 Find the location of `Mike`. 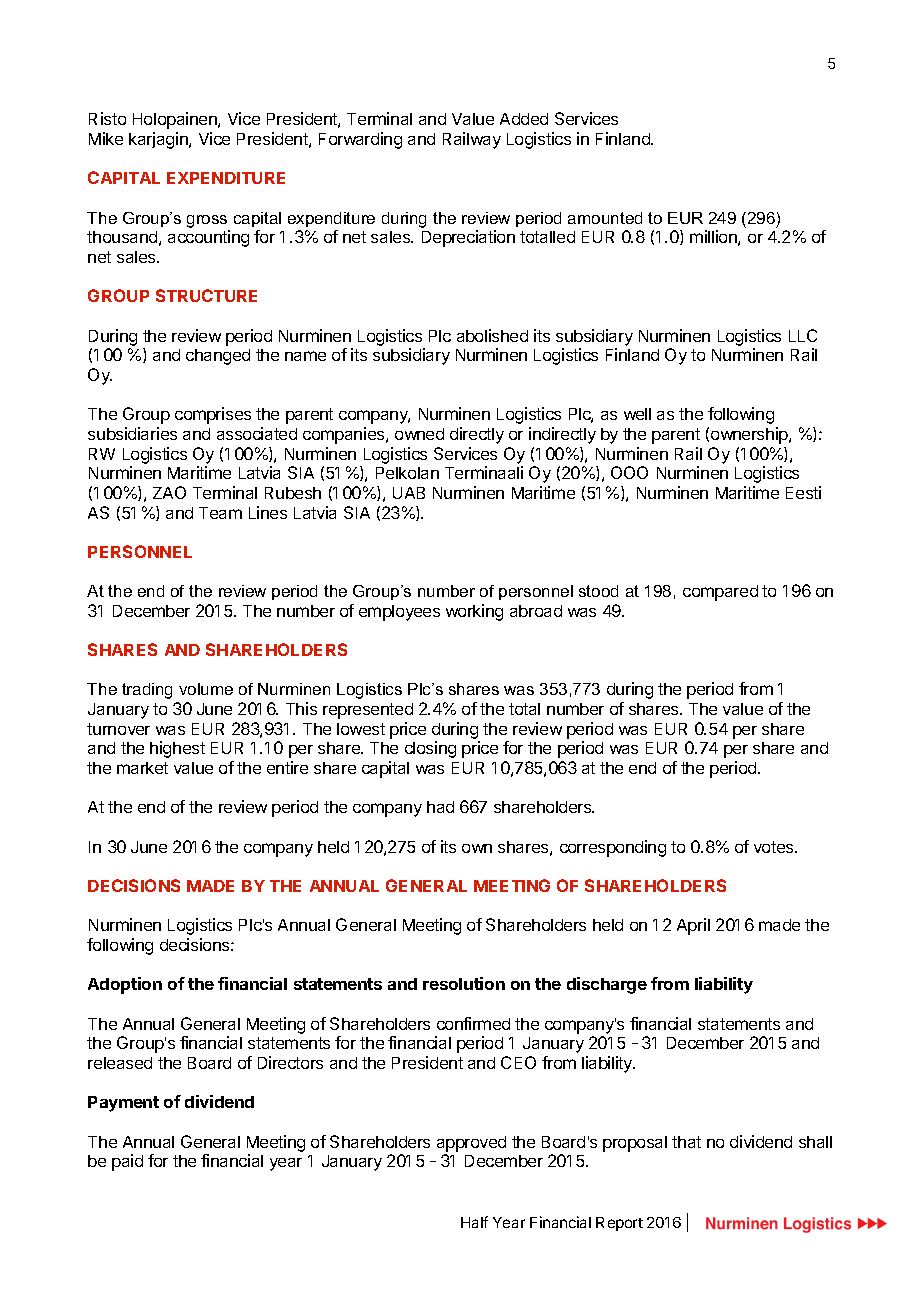

Mike is located at coordinates (106, 138).
